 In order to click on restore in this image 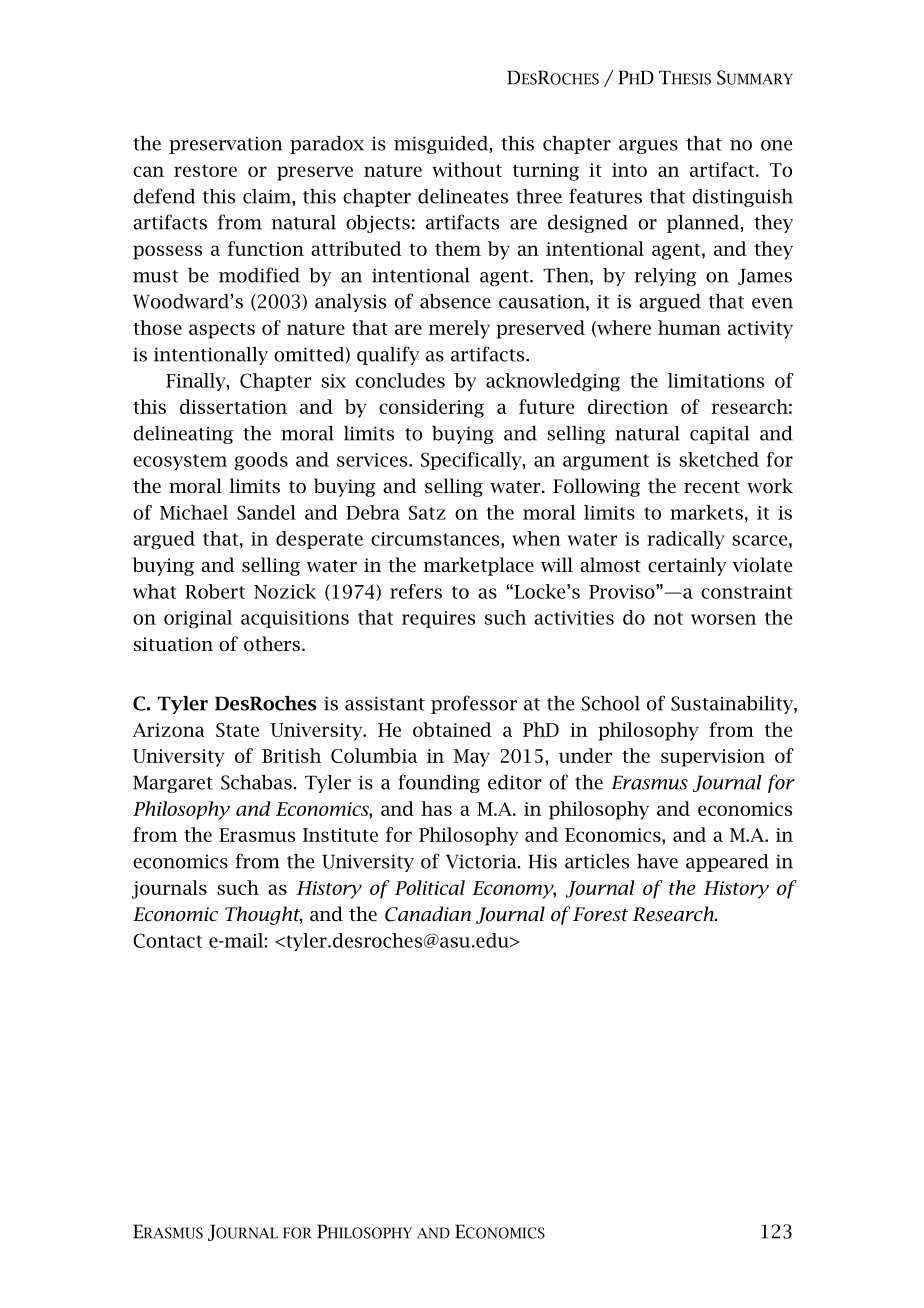, I will do `click(205, 171)`.
